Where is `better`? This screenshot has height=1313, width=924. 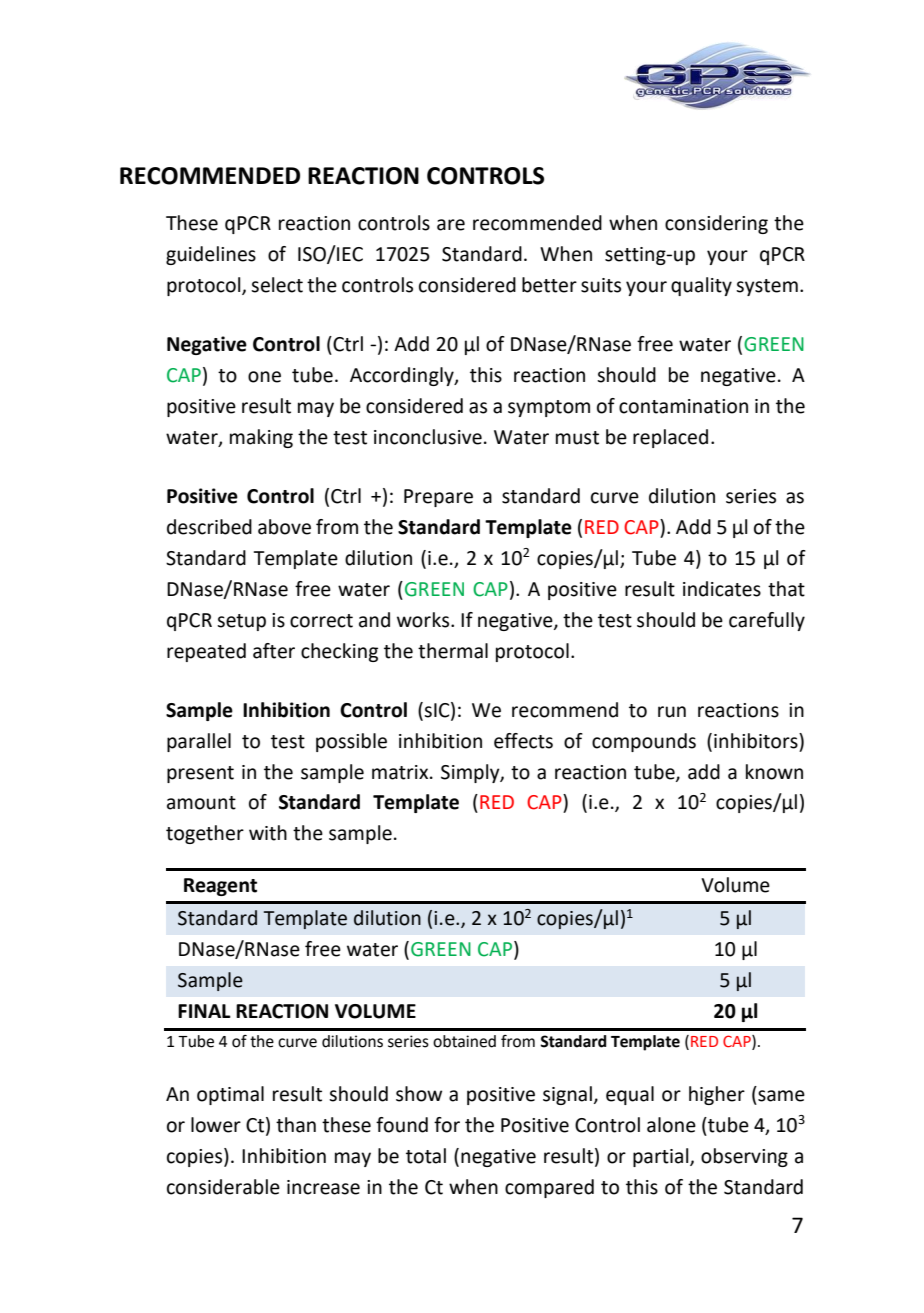 better is located at coordinates (549, 285).
